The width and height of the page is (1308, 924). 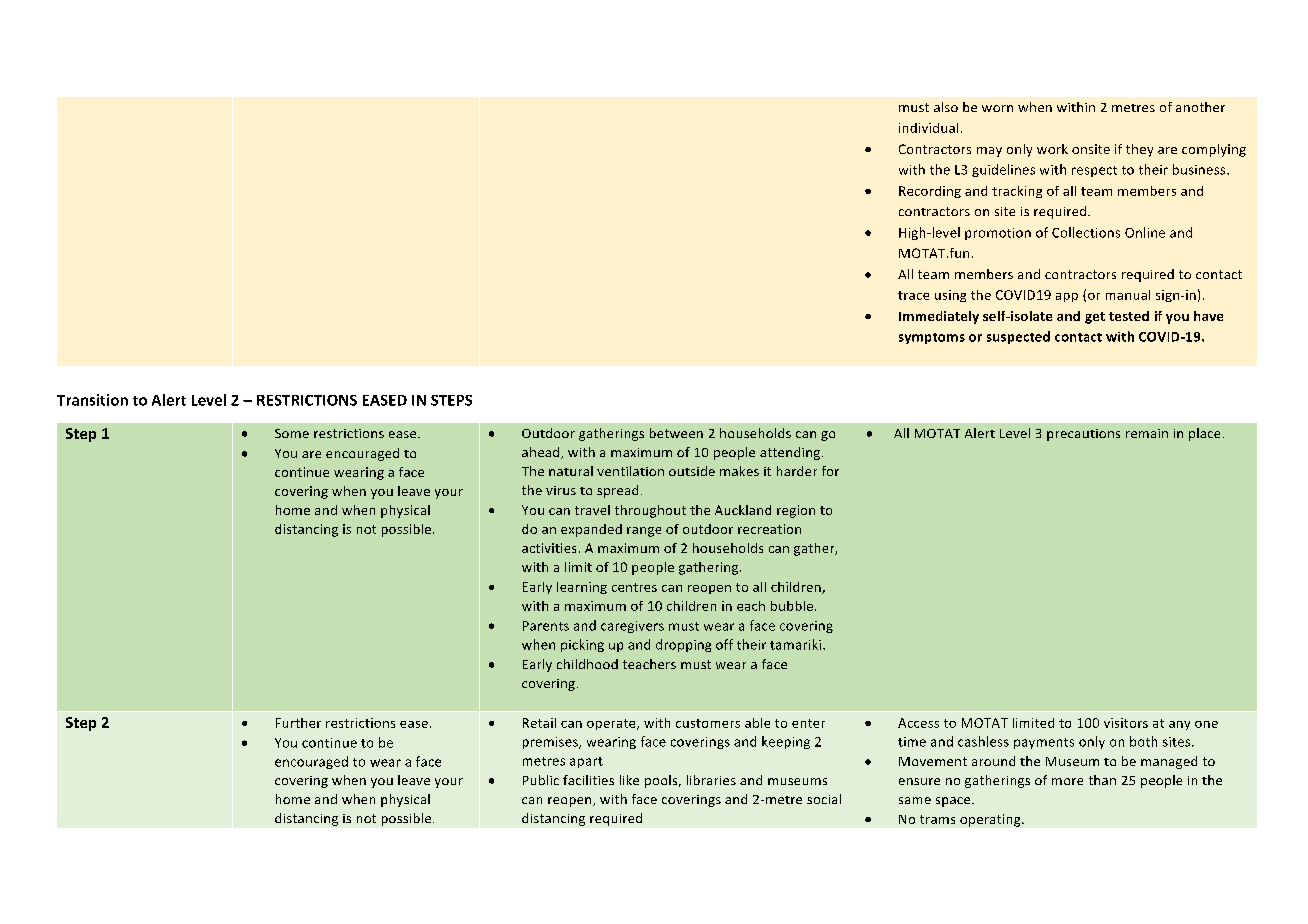 I want to click on visitors, so click(x=1126, y=723).
